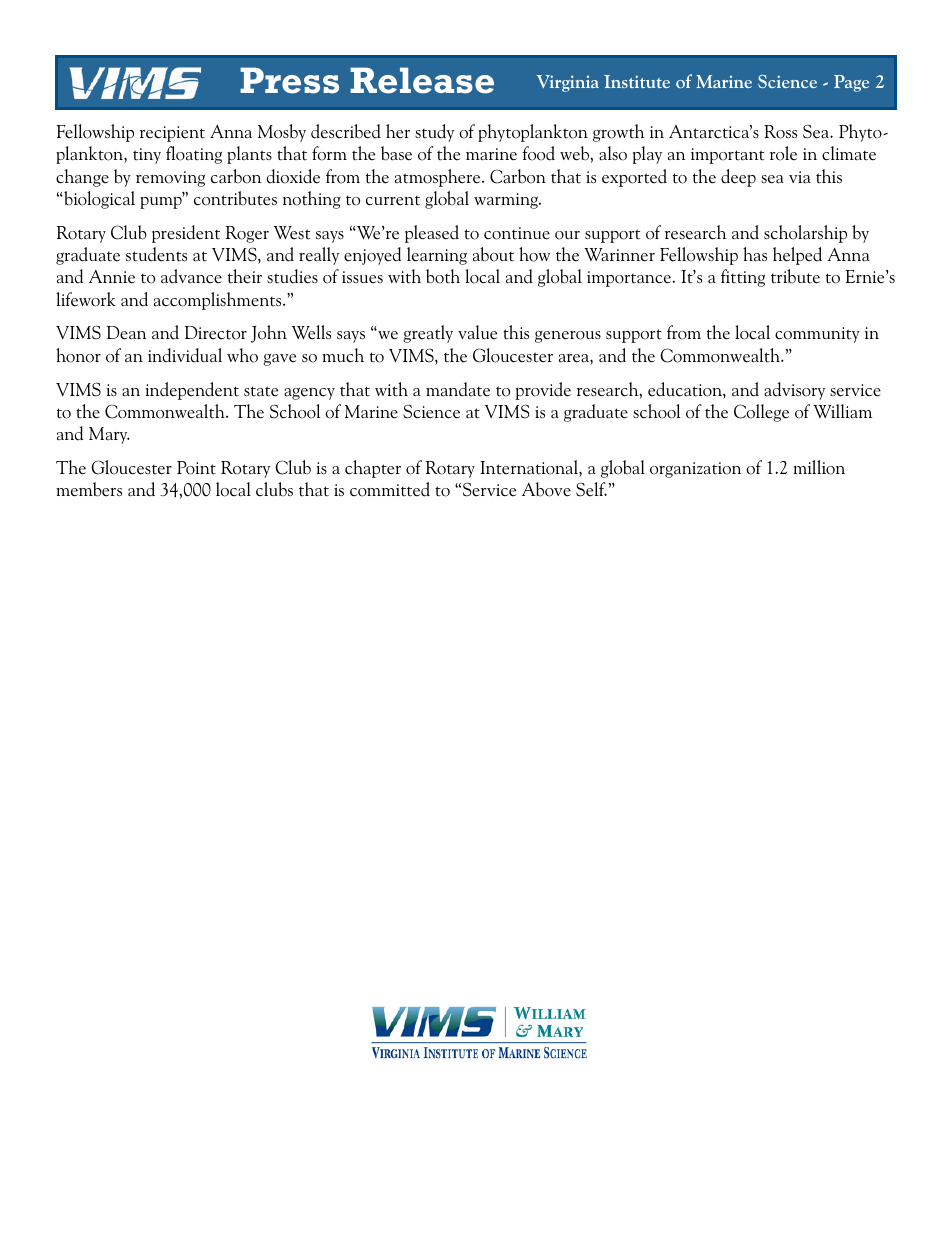 The image size is (952, 1233). What do you see at coordinates (439, 178) in the screenshot?
I see `atmosphere` at bounding box center [439, 178].
